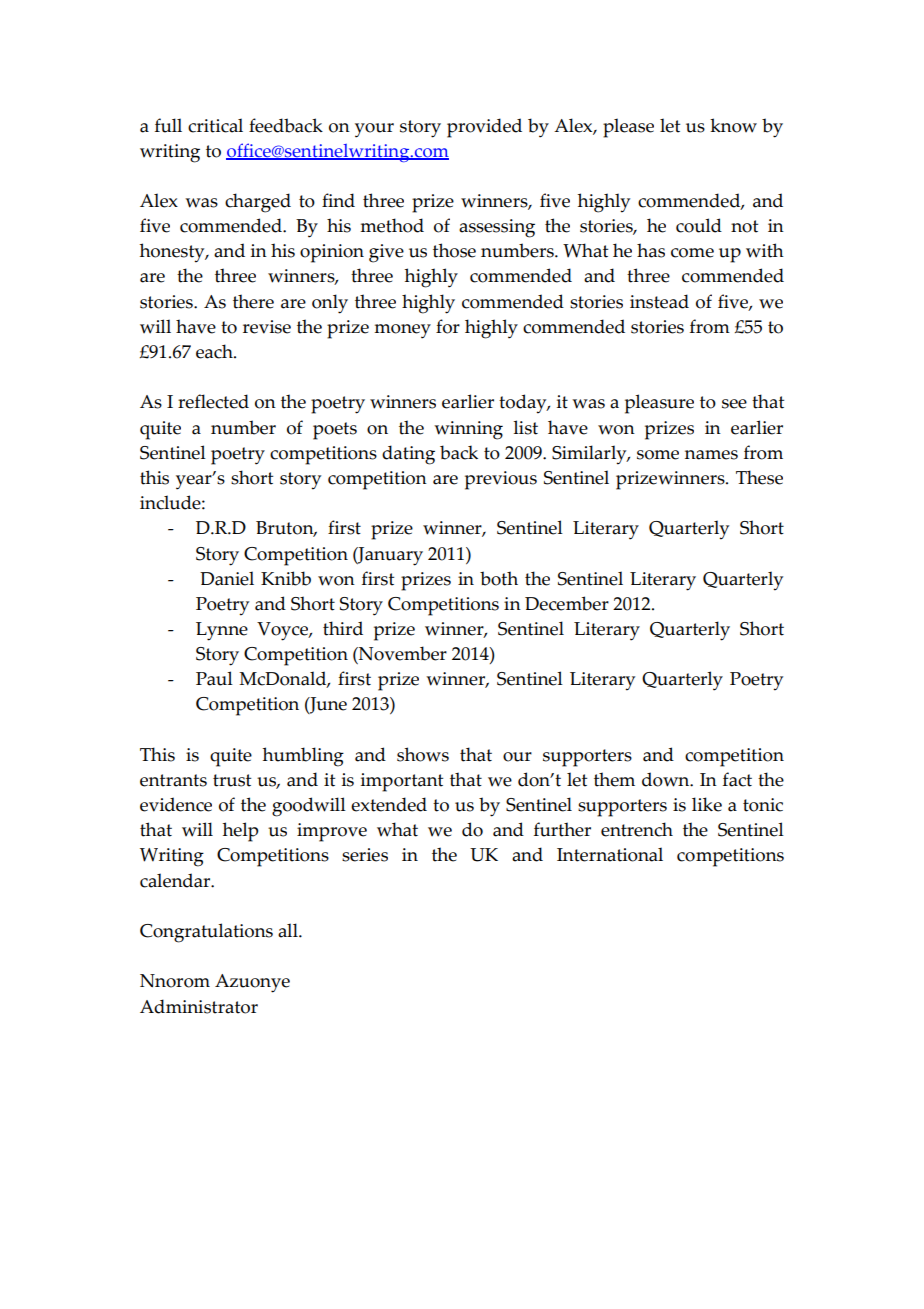 The height and width of the image is (1309, 924). I want to click on provided, so click(484, 128).
